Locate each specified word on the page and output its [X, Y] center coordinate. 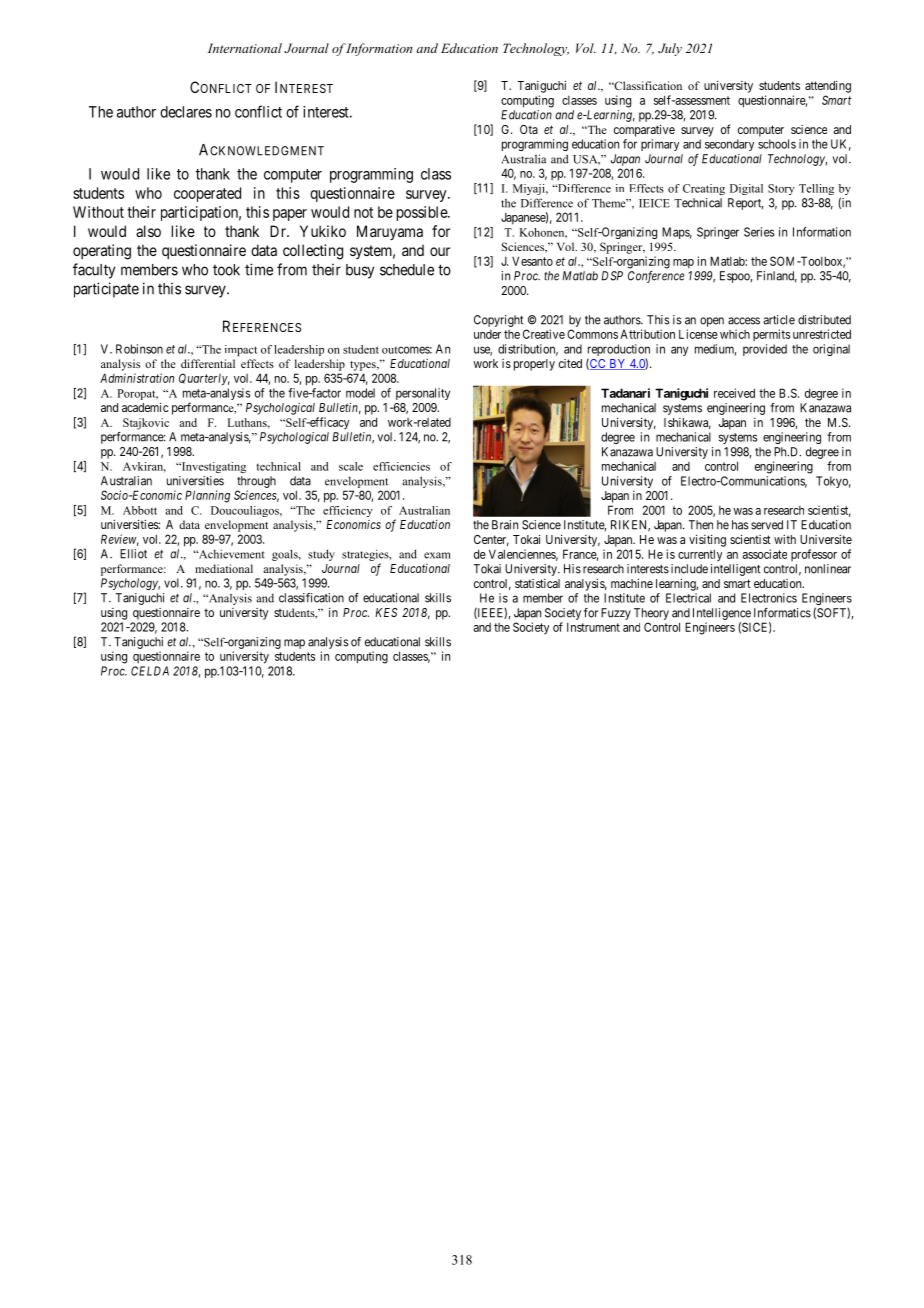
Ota [529, 129]
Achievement [230, 554]
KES [386, 612]
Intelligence [722, 614]
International [245, 48]
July [670, 49]
